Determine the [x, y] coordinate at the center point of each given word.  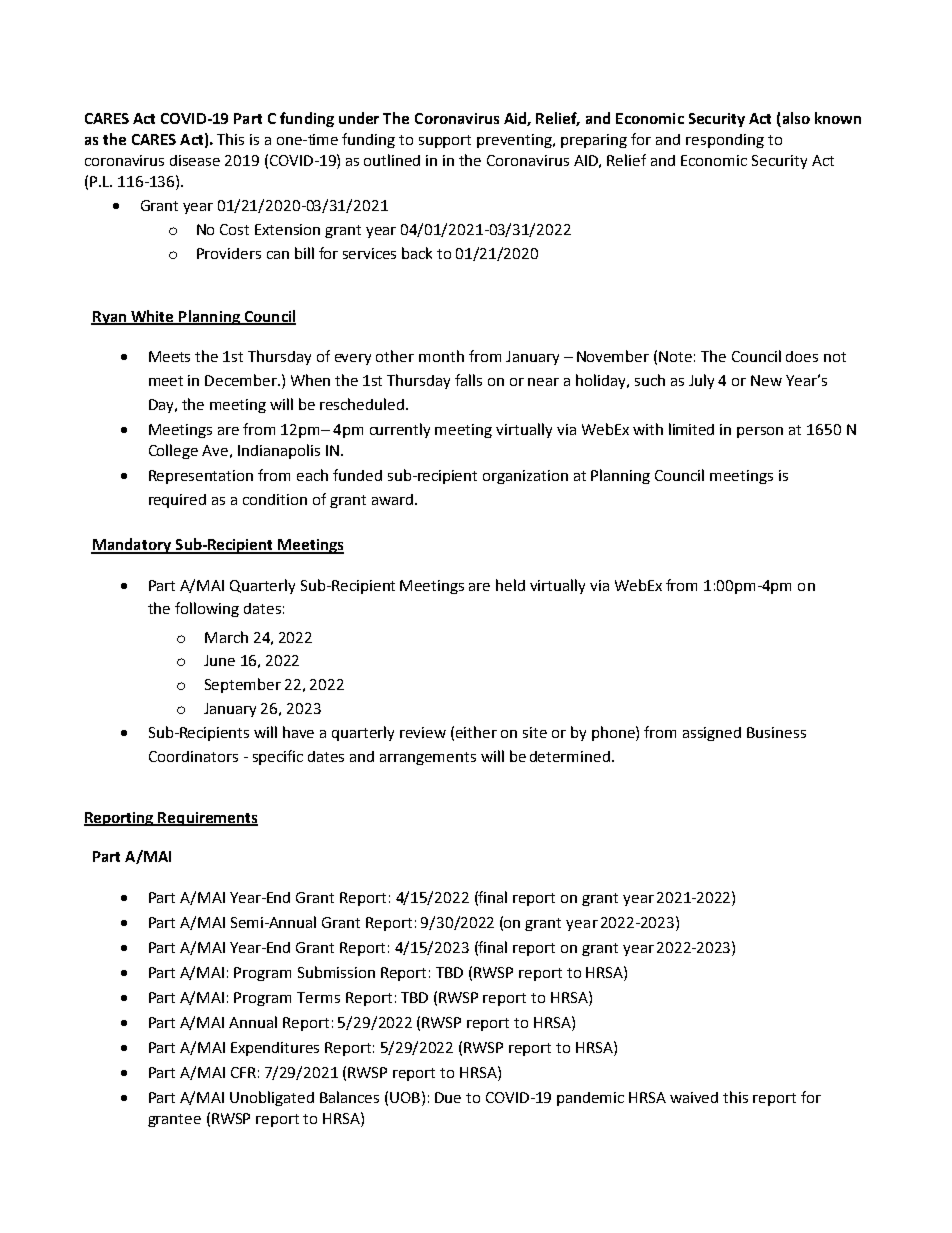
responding [725, 141]
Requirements [207, 819]
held [510, 585]
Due [448, 1097]
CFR [243, 1072]
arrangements [428, 758]
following [207, 609]
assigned [712, 734]
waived [694, 1097]
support [445, 141]
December [242, 380]
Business [776, 732]
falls [468, 380]
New [766, 380]
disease [195, 160]
